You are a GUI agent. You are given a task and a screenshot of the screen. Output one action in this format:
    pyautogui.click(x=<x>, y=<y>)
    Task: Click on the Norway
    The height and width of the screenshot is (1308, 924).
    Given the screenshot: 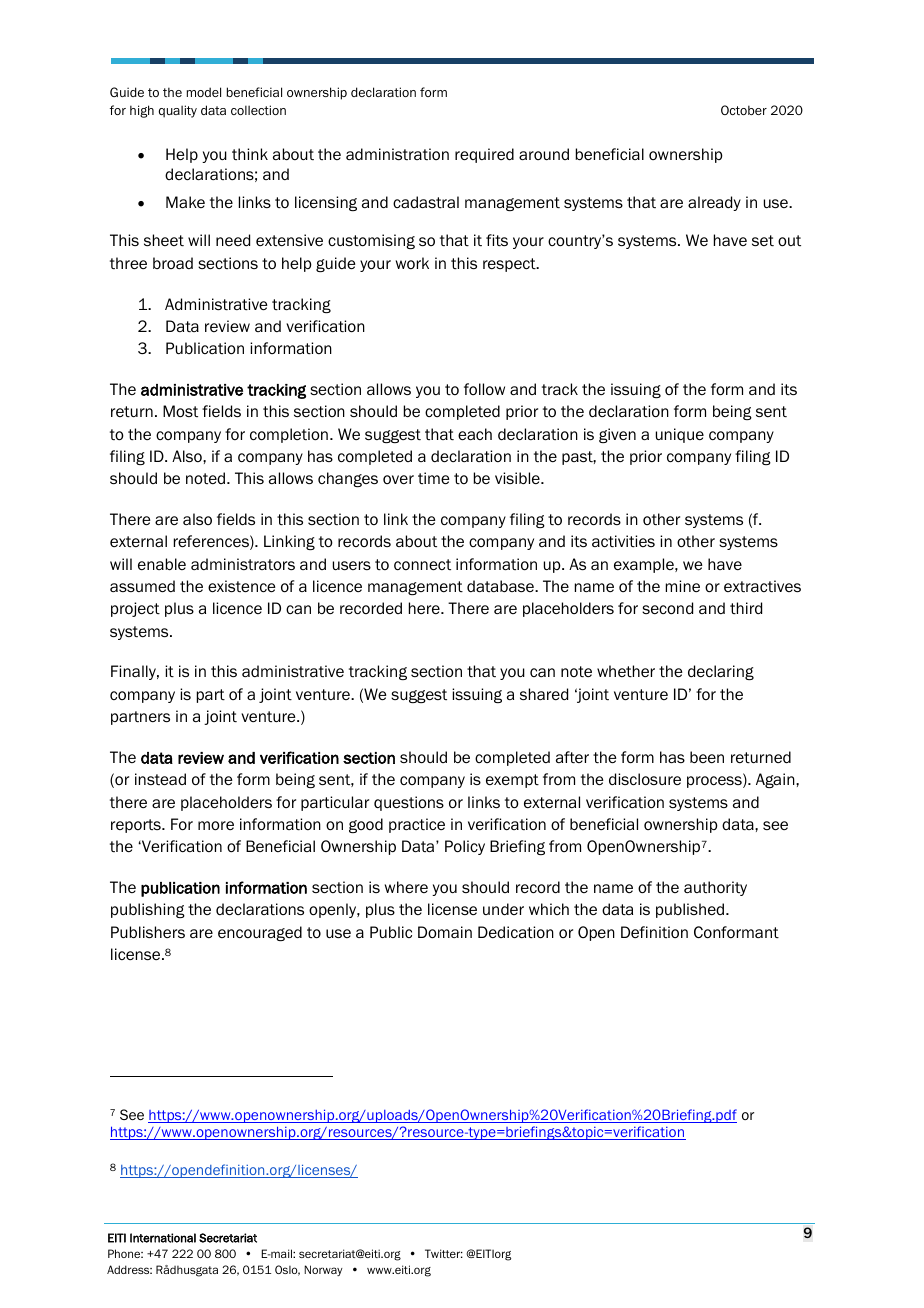 What is the action you would take?
    pyautogui.click(x=323, y=1270)
